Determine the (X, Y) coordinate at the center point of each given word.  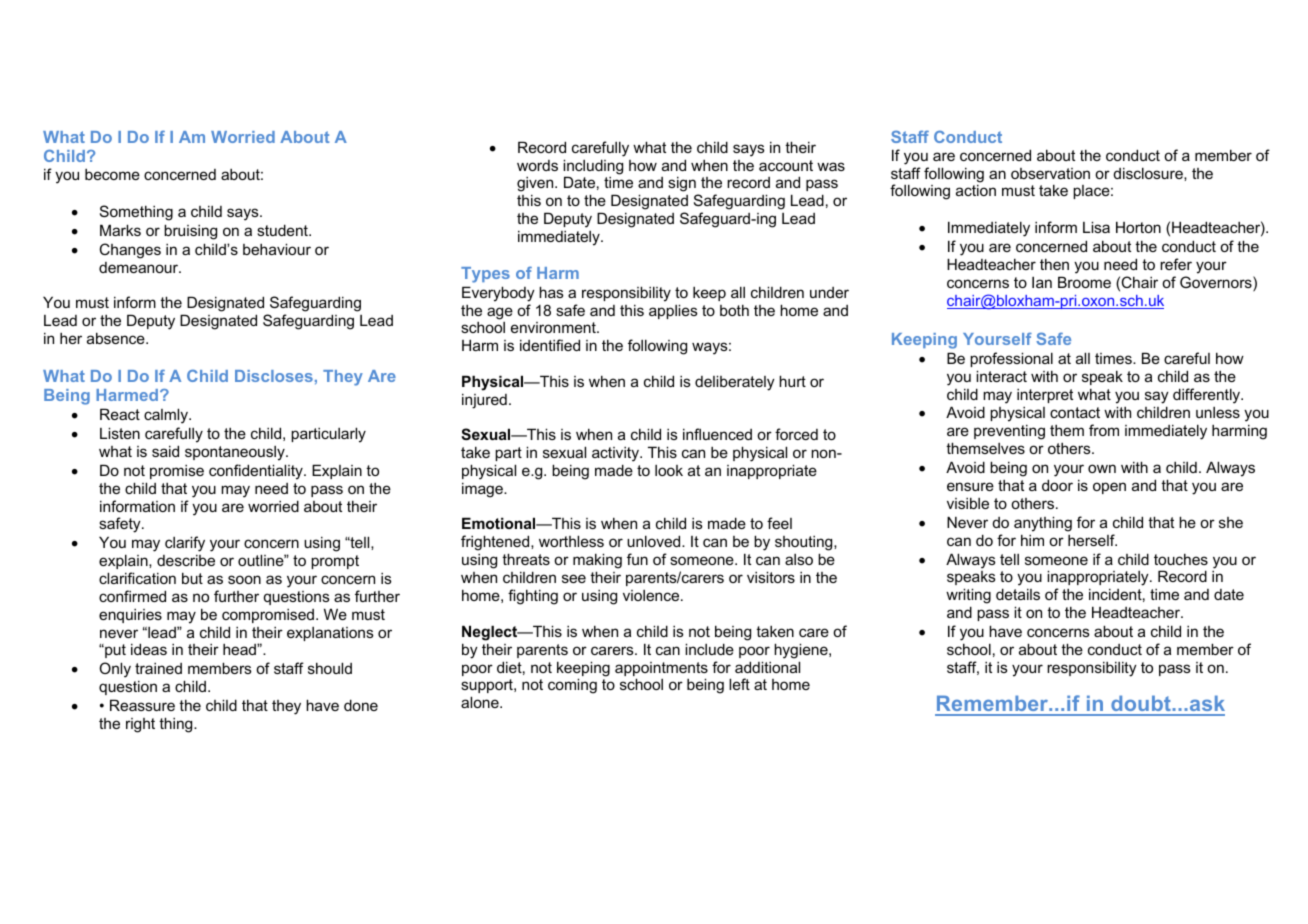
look (669, 470)
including (593, 168)
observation (1050, 173)
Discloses (274, 376)
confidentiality (257, 472)
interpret (1045, 396)
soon (244, 579)
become (112, 174)
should (330, 668)
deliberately (735, 383)
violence (652, 595)
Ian (1042, 282)
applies (673, 311)
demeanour (139, 267)
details (1018, 594)
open (1109, 488)
